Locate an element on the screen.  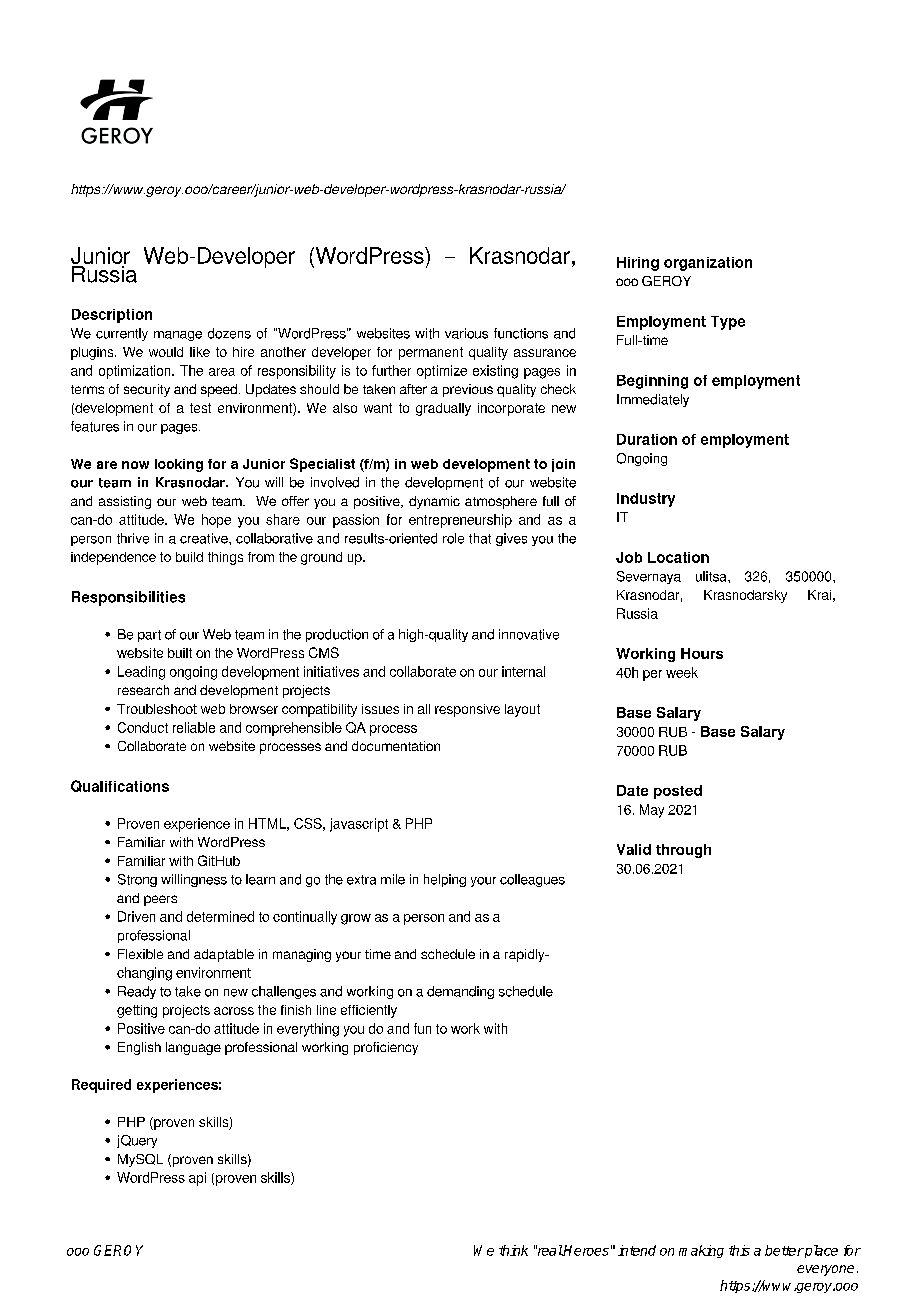
Required is located at coordinates (101, 1086).
